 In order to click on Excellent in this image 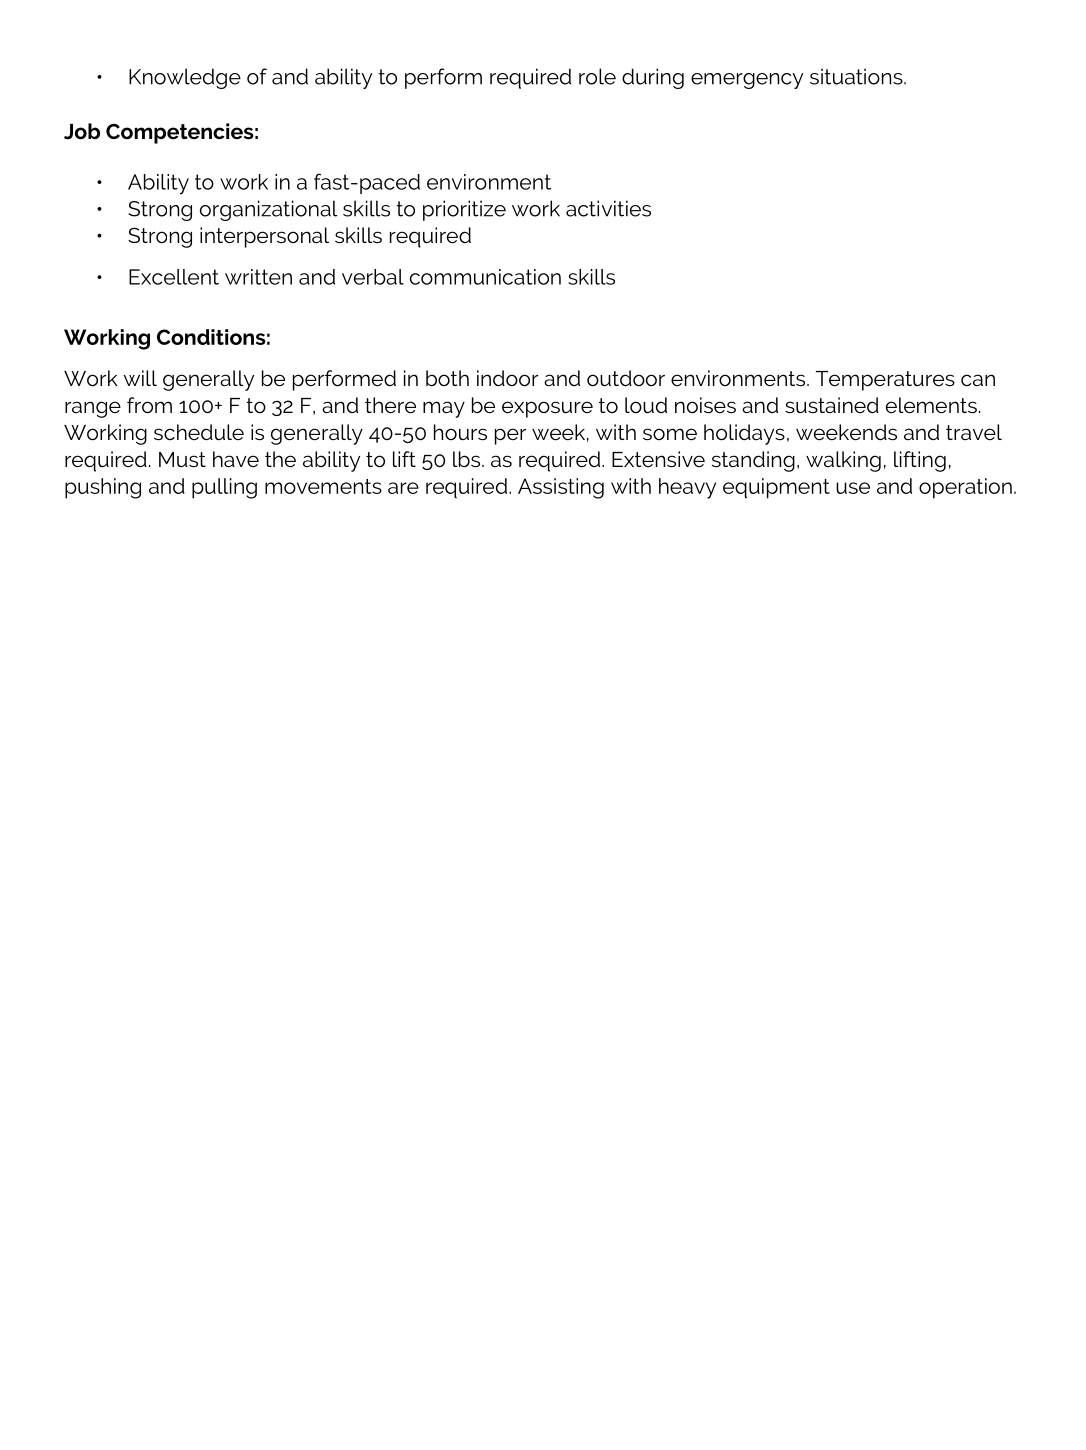, I will do `click(174, 277)`.
